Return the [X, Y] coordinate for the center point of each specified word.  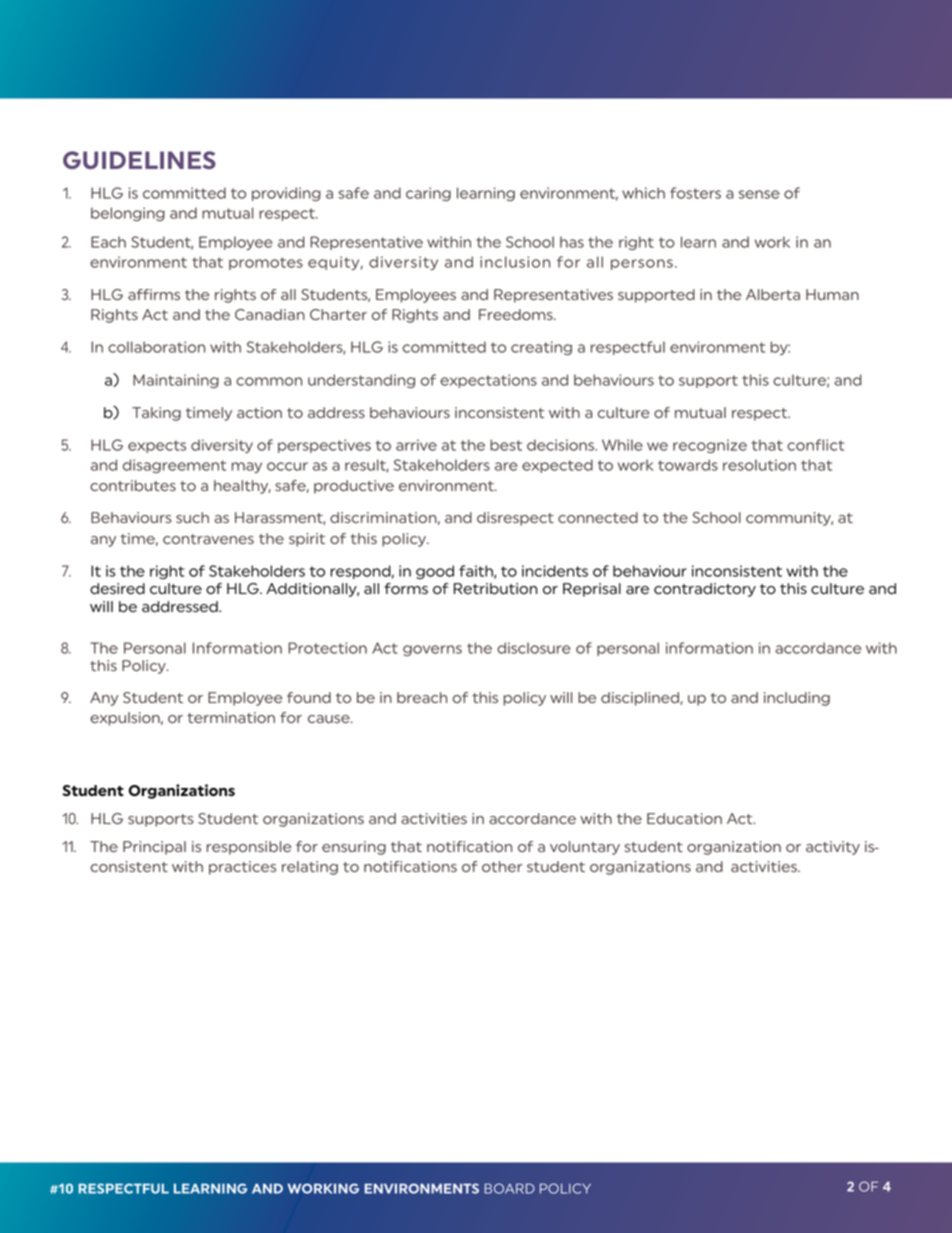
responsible [249, 848]
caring [428, 194]
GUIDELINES [139, 160]
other [502, 866]
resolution [759, 465]
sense [759, 194]
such [192, 517]
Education [684, 818]
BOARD [509, 1188]
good [435, 572]
